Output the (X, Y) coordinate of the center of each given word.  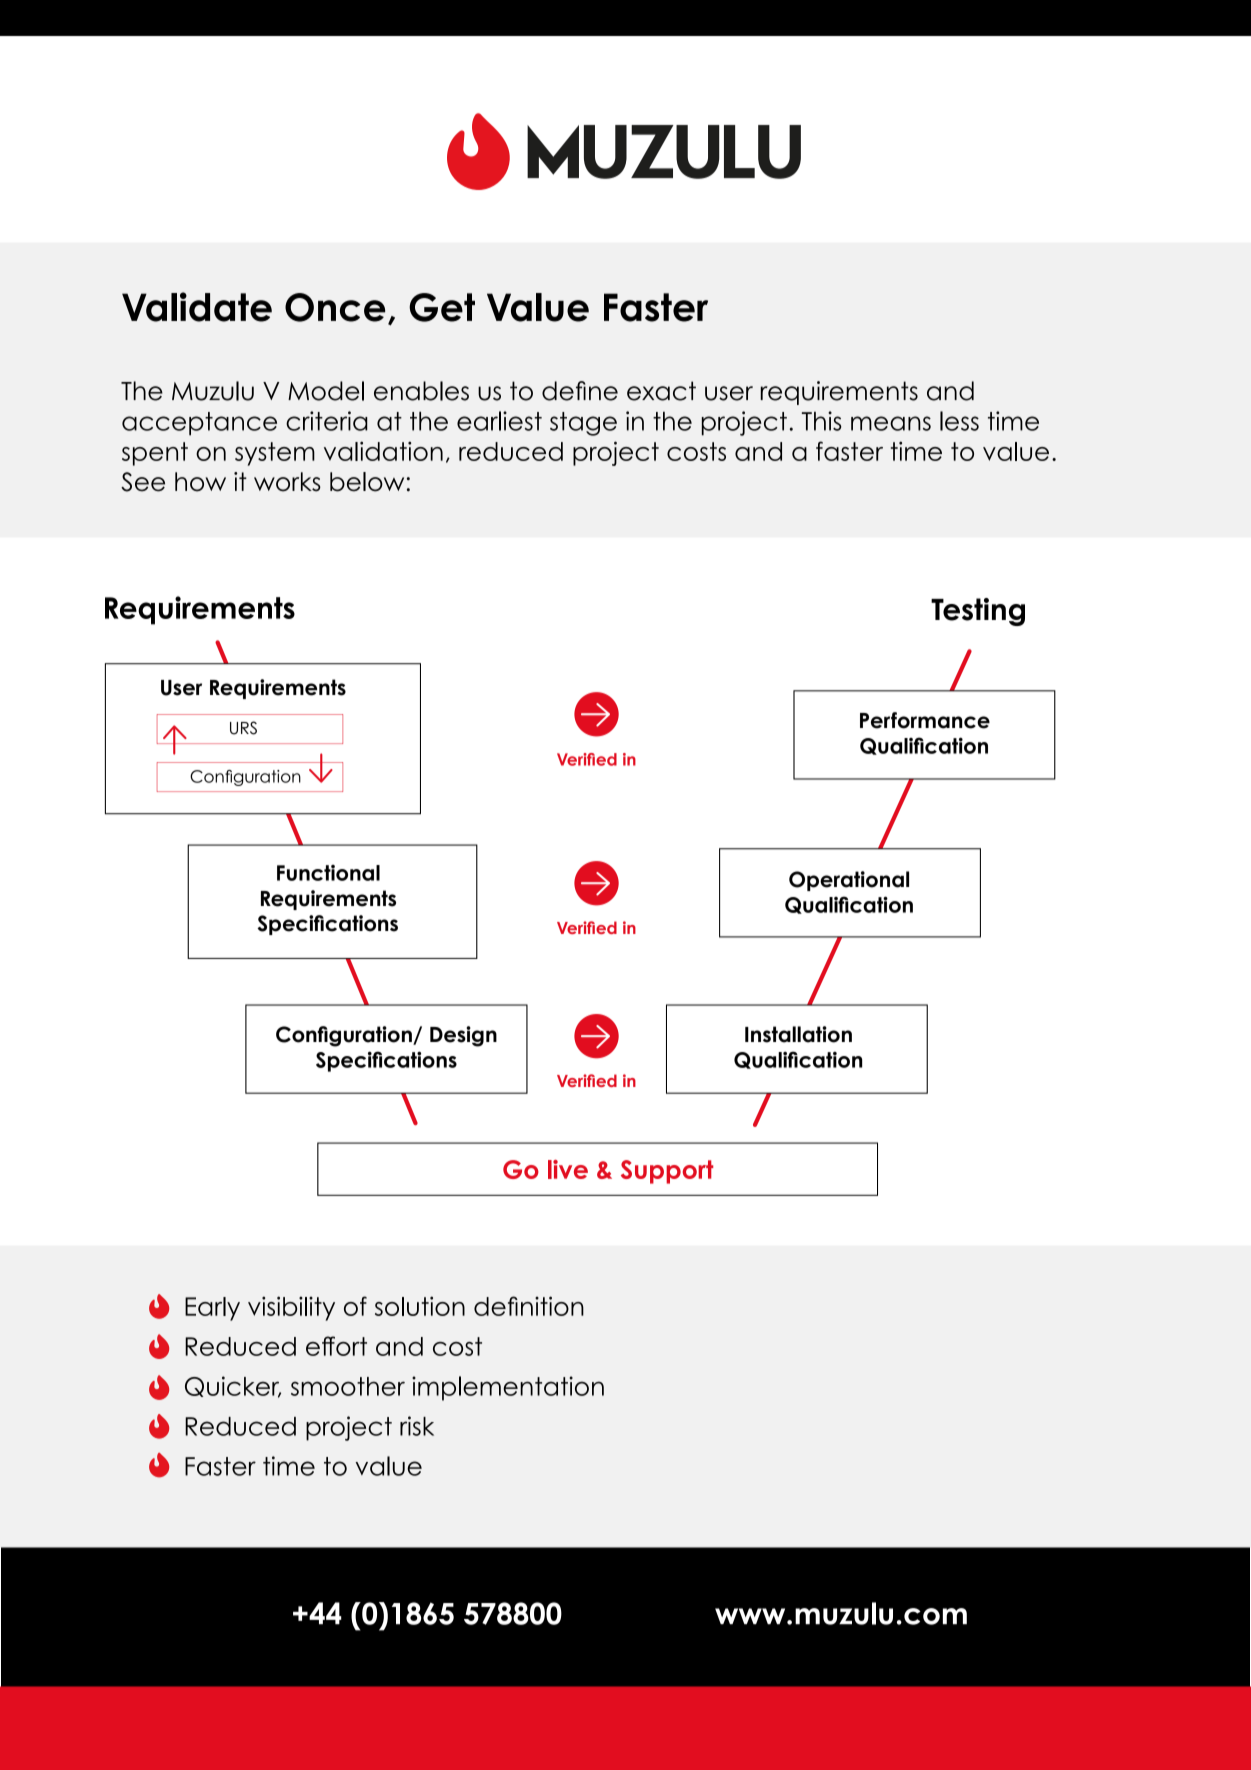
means (891, 423)
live (568, 1169)
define (580, 391)
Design (463, 1036)
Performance (925, 720)
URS (243, 728)
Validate (197, 307)
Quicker (233, 1387)
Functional (328, 873)
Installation (798, 1034)
